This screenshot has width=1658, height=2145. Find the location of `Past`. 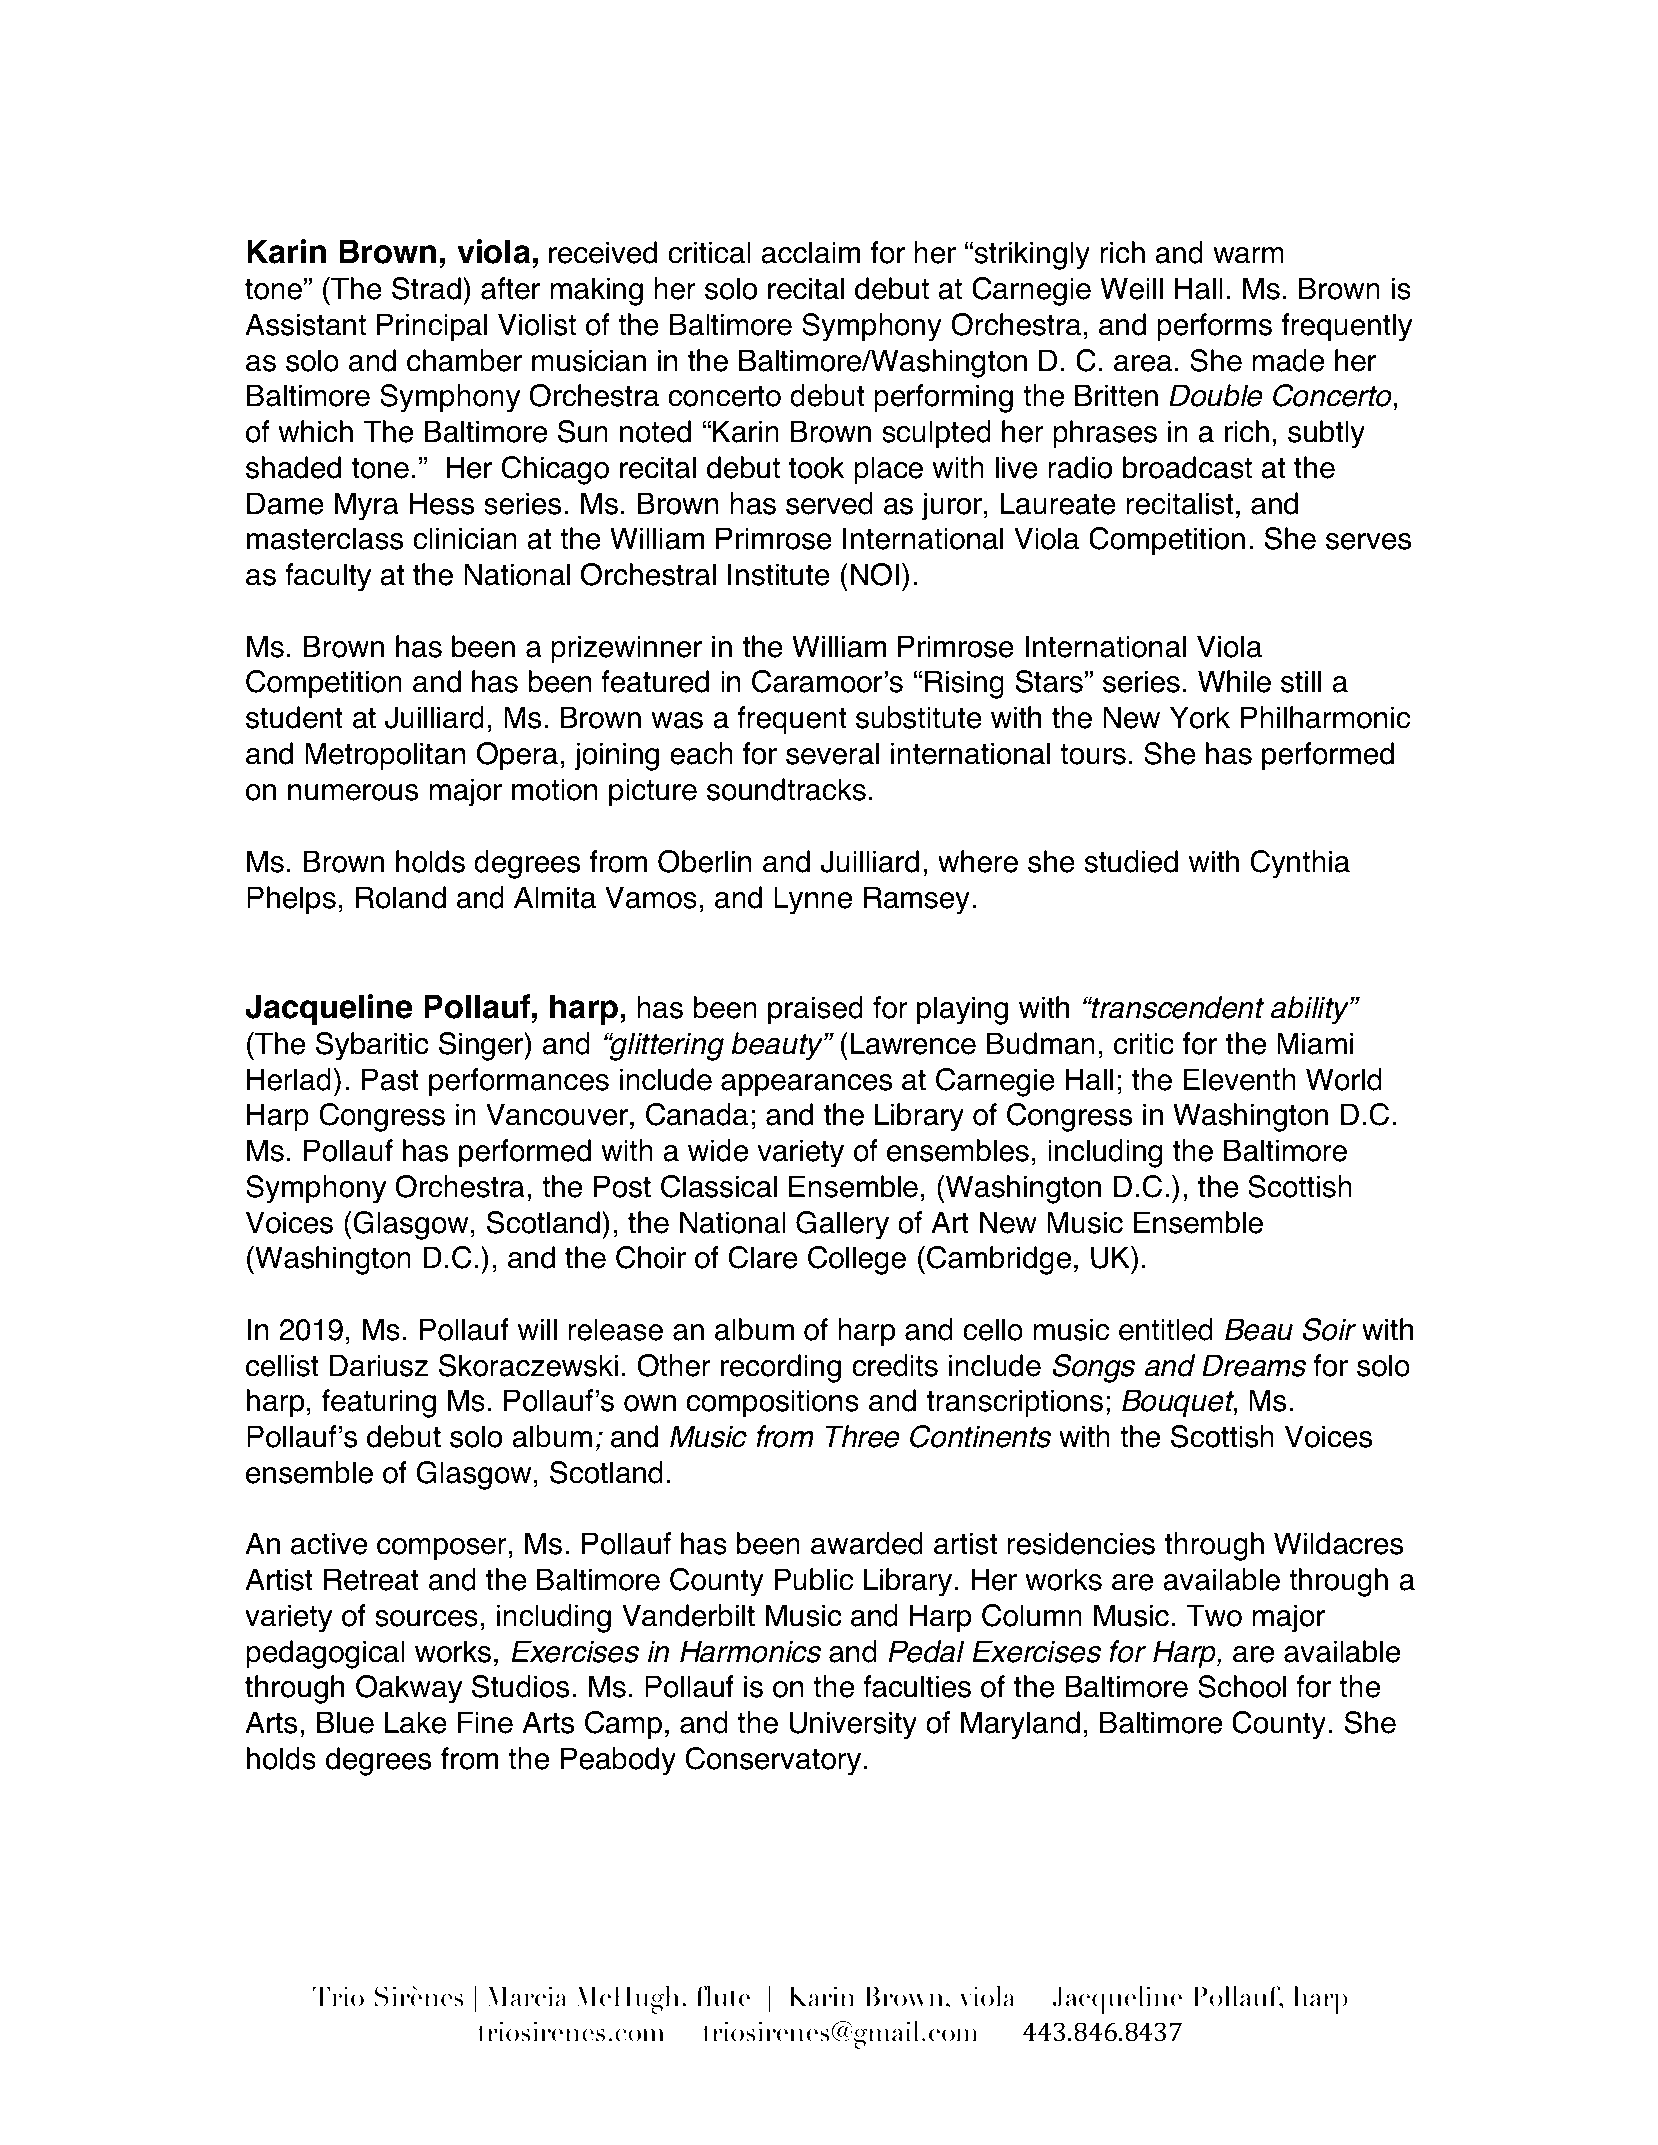

Past is located at coordinates (390, 1079).
